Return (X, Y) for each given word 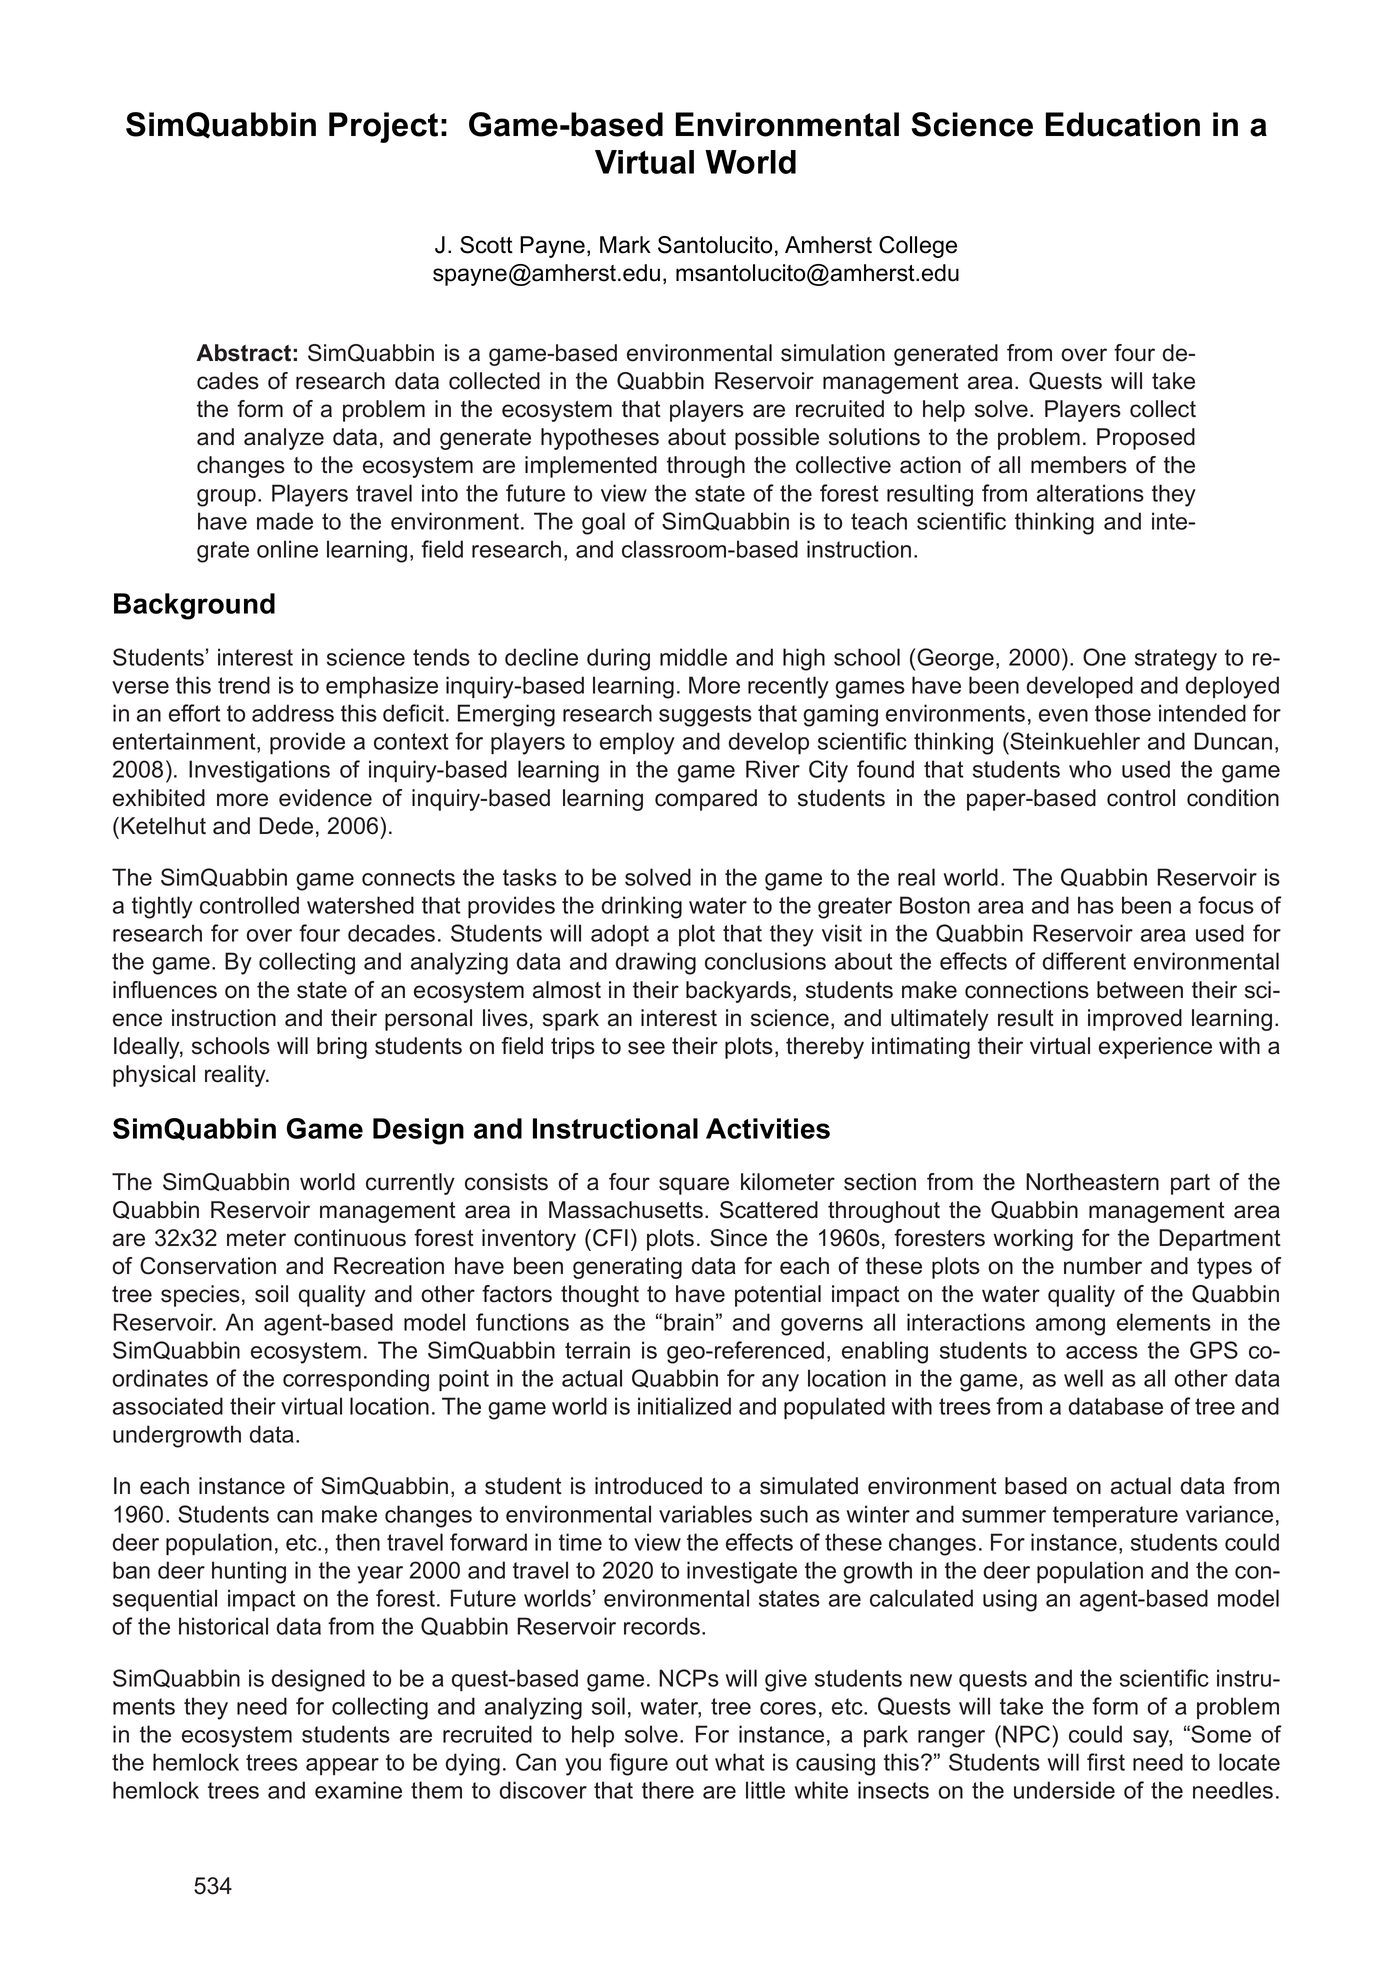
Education (1123, 124)
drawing (655, 963)
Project (383, 127)
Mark (625, 245)
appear (342, 1766)
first (1106, 1762)
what (740, 1762)
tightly (162, 907)
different (1084, 961)
